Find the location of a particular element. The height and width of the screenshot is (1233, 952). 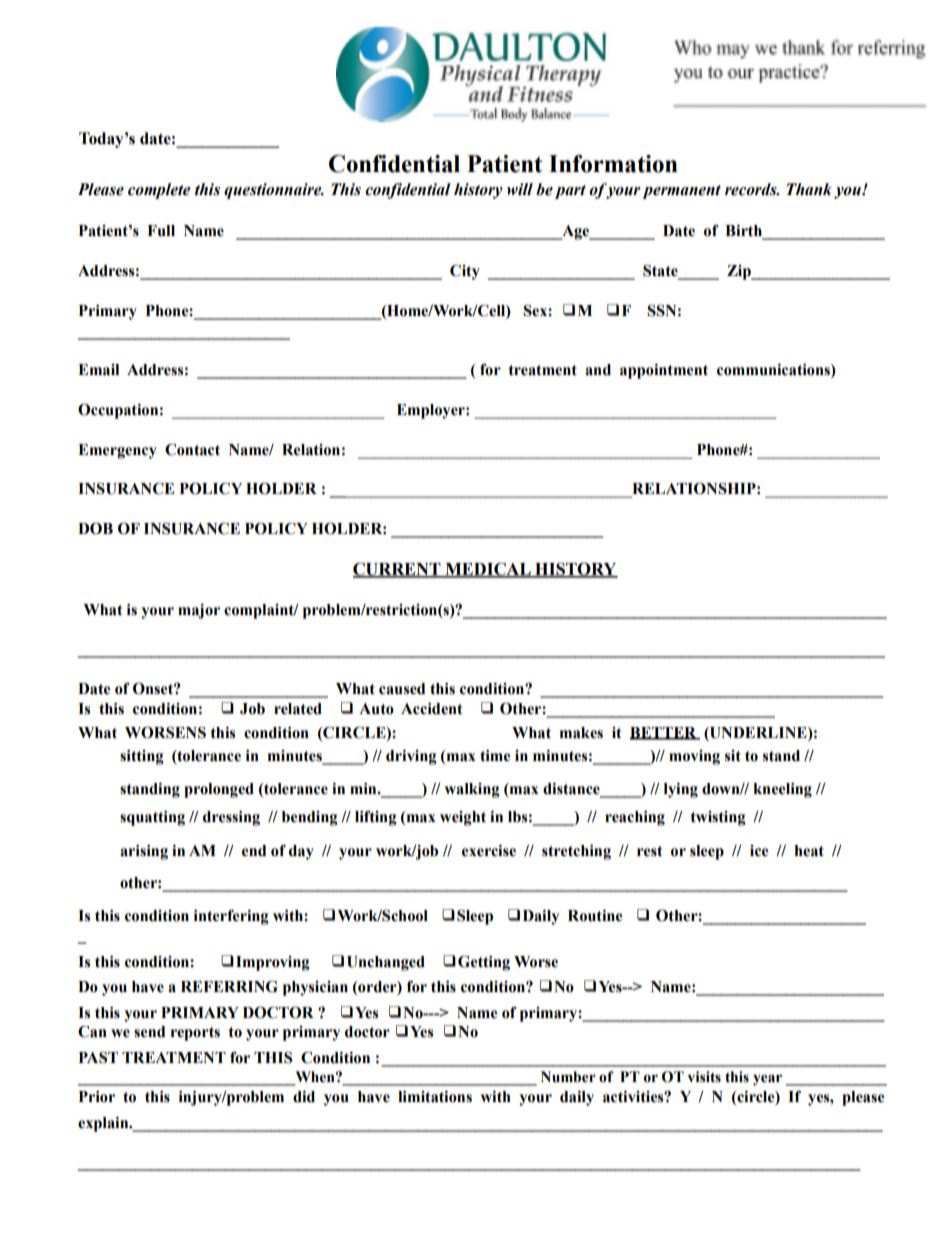

MEDICAL is located at coordinates (488, 570).
